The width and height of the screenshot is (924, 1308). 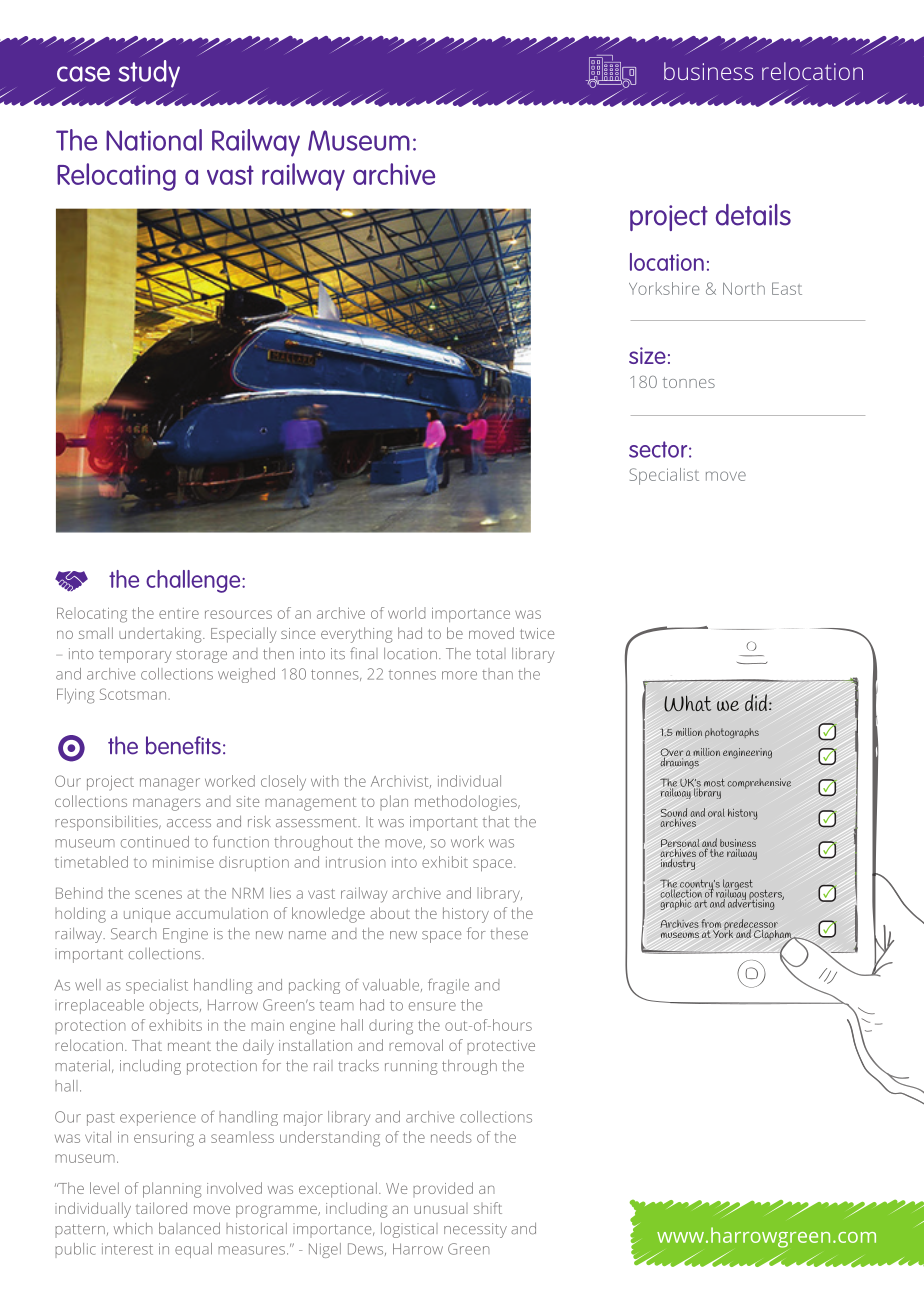 I want to click on tailored, so click(x=161, y=1208).
